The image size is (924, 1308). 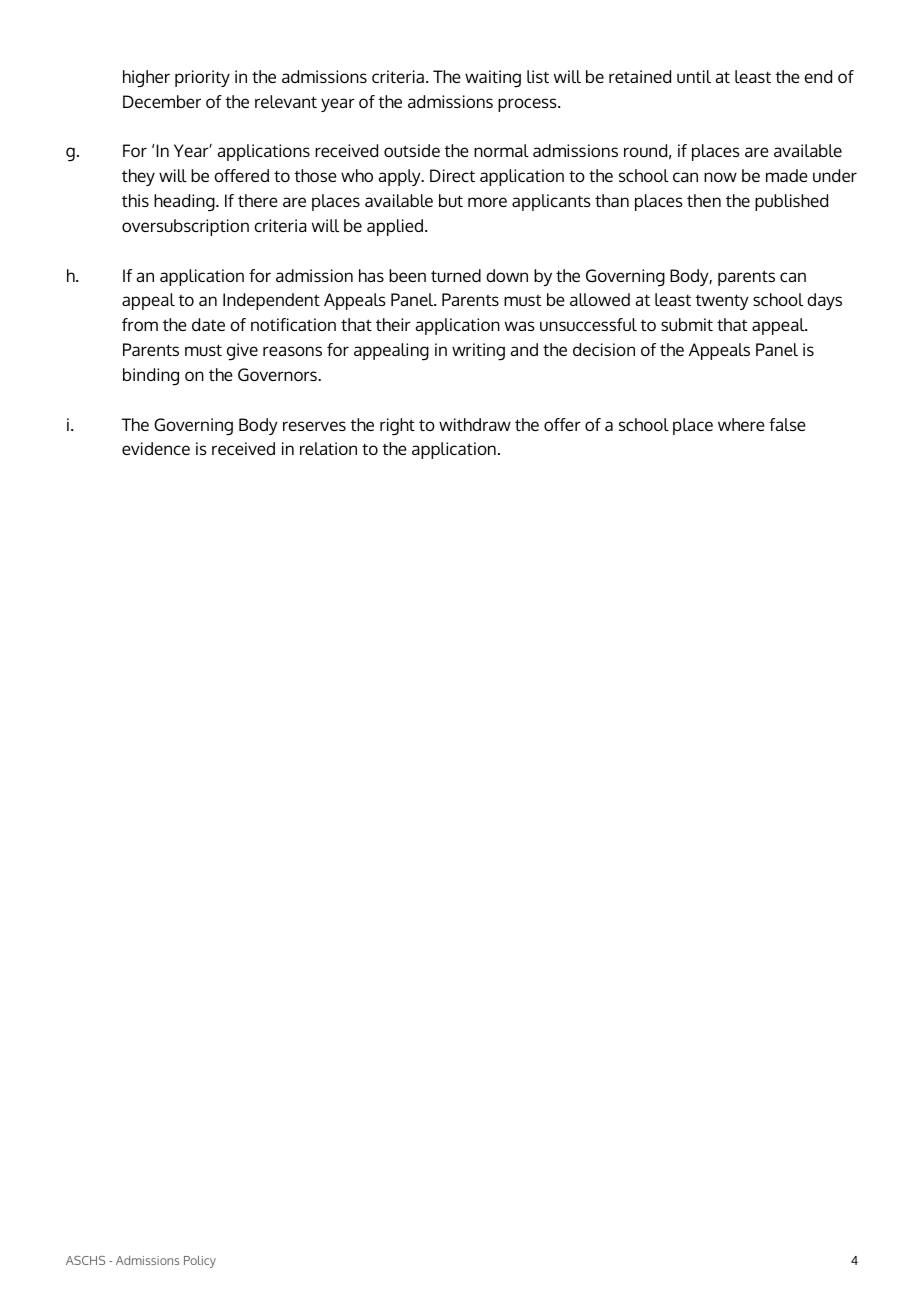 What do you see at coordinates (202, 78) in the page?
I see `priority` at bounding box center [202, 78].
